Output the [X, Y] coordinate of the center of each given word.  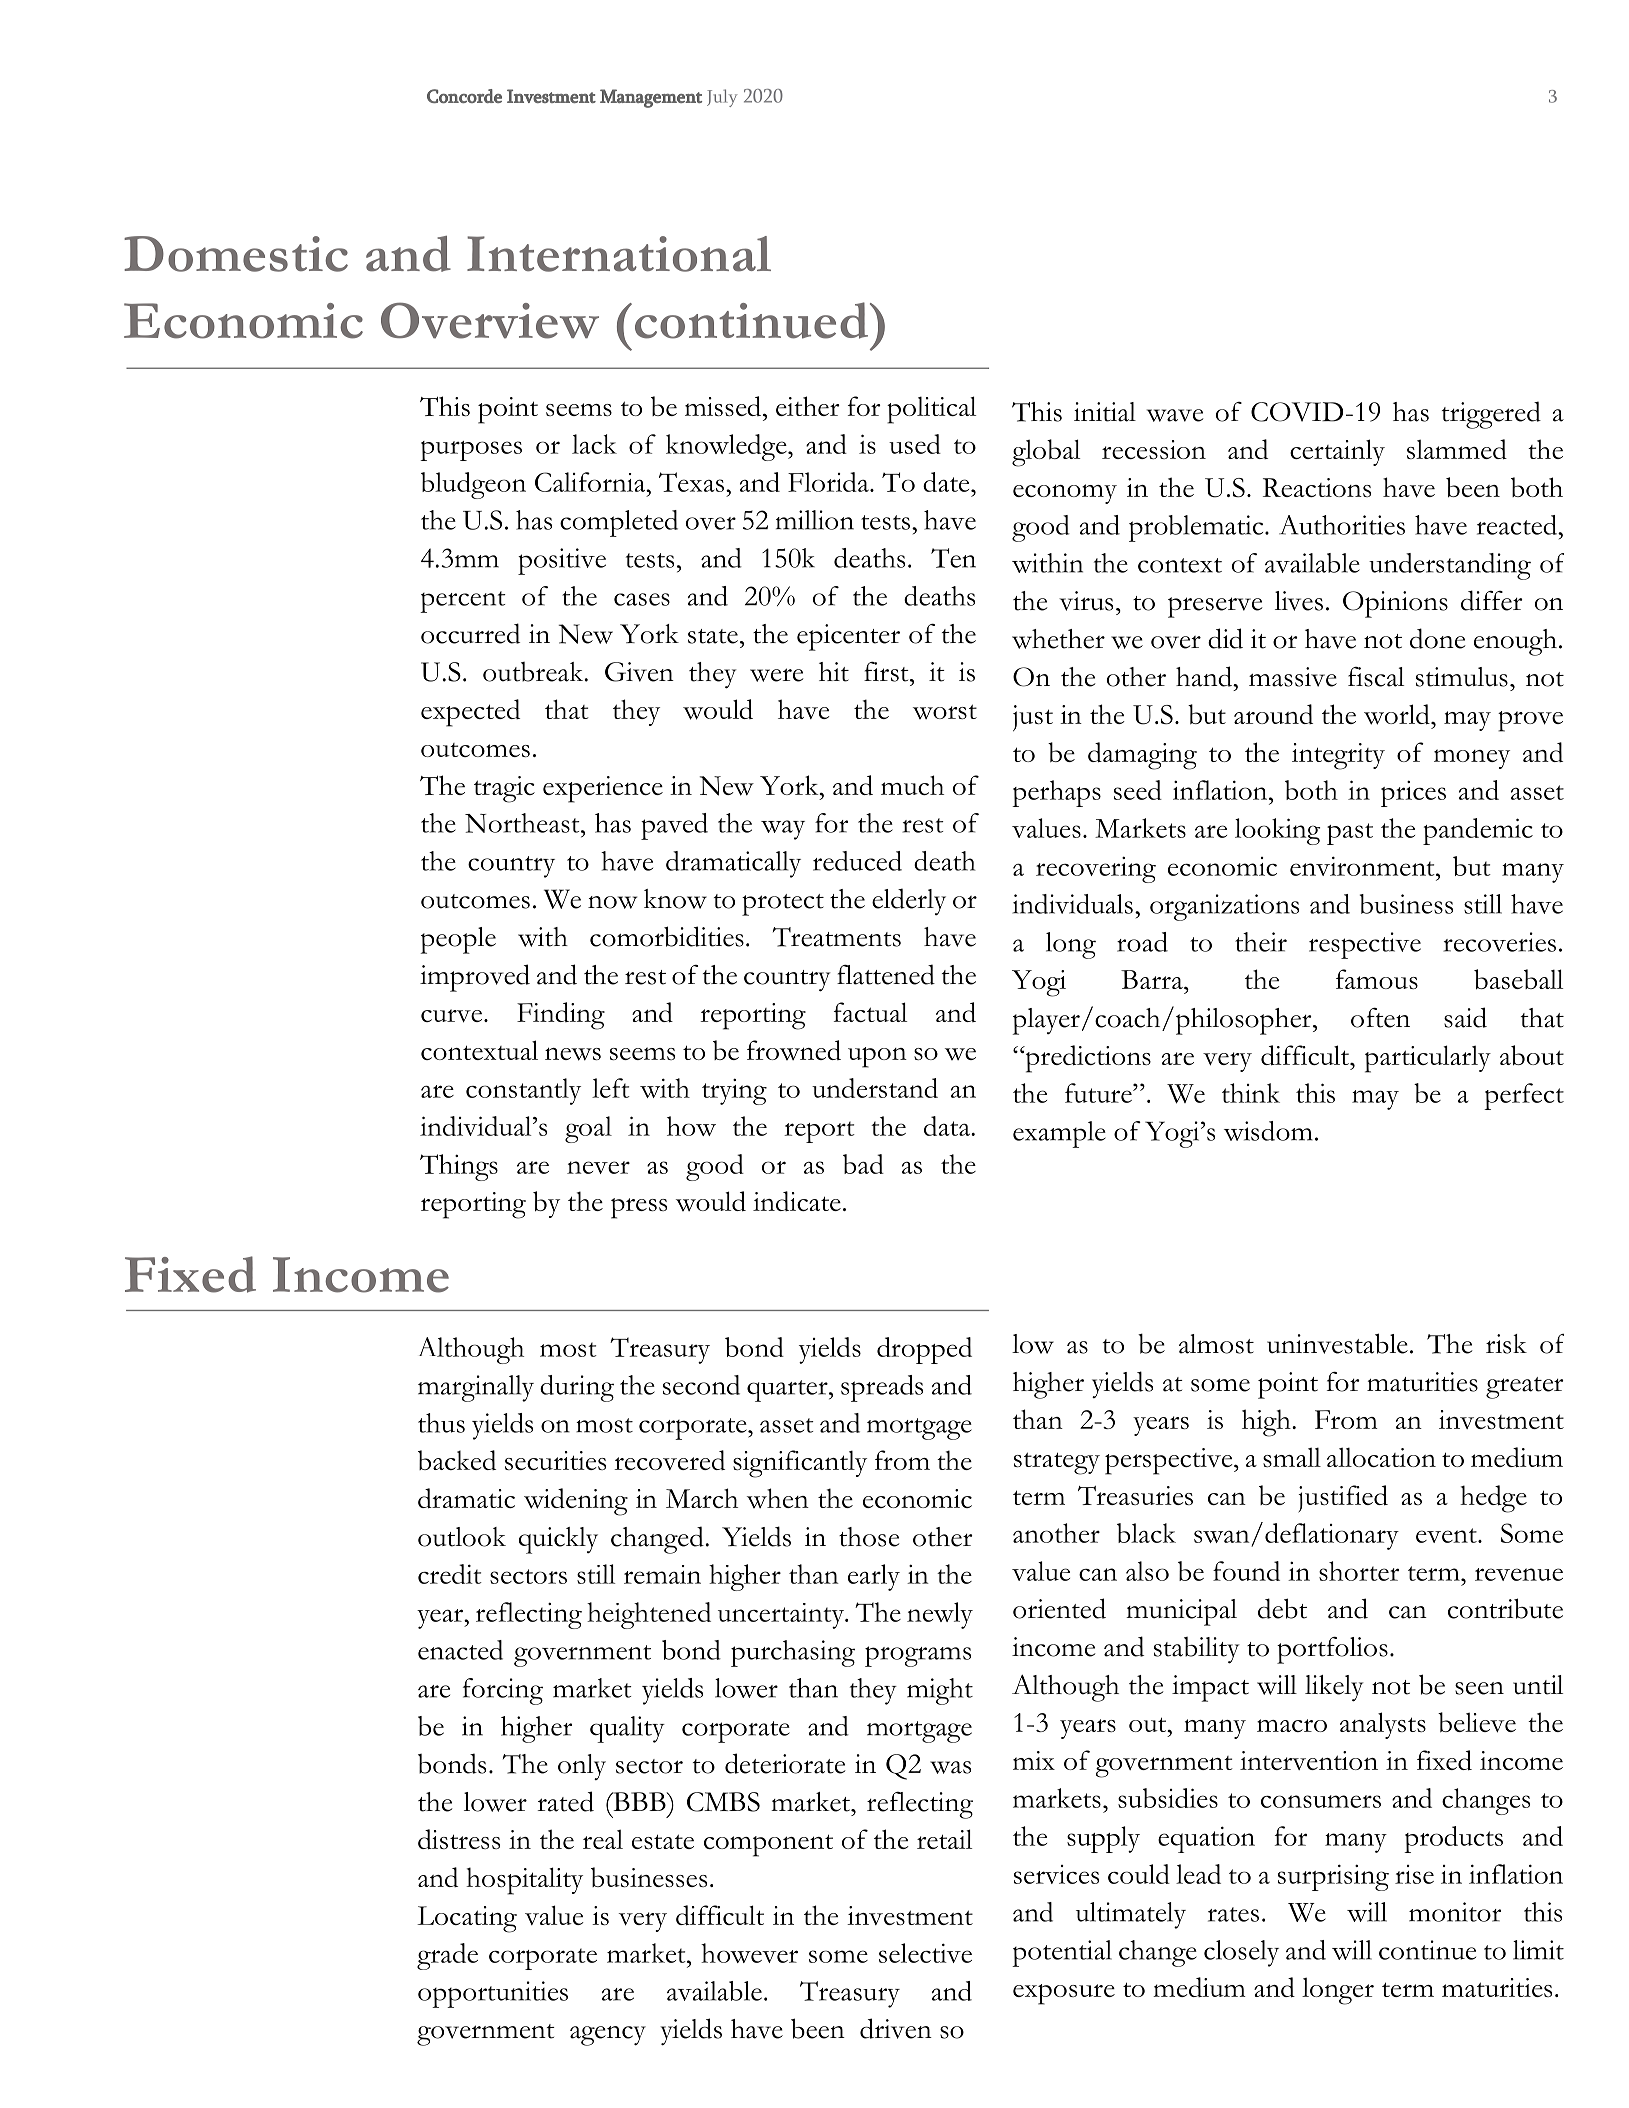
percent [463, 602]
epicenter [848, 637]
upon [877, 1057]
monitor [1455, 1912]
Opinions [1395, 604]
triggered [1491, 415]
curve [453, 1016]
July [722, 98]
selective [925, 1953]
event [1447, 1535]
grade [447, 1956]
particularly [1428, 1059]
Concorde [464, 96]
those [869, 1537]
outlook [462, 1537]
